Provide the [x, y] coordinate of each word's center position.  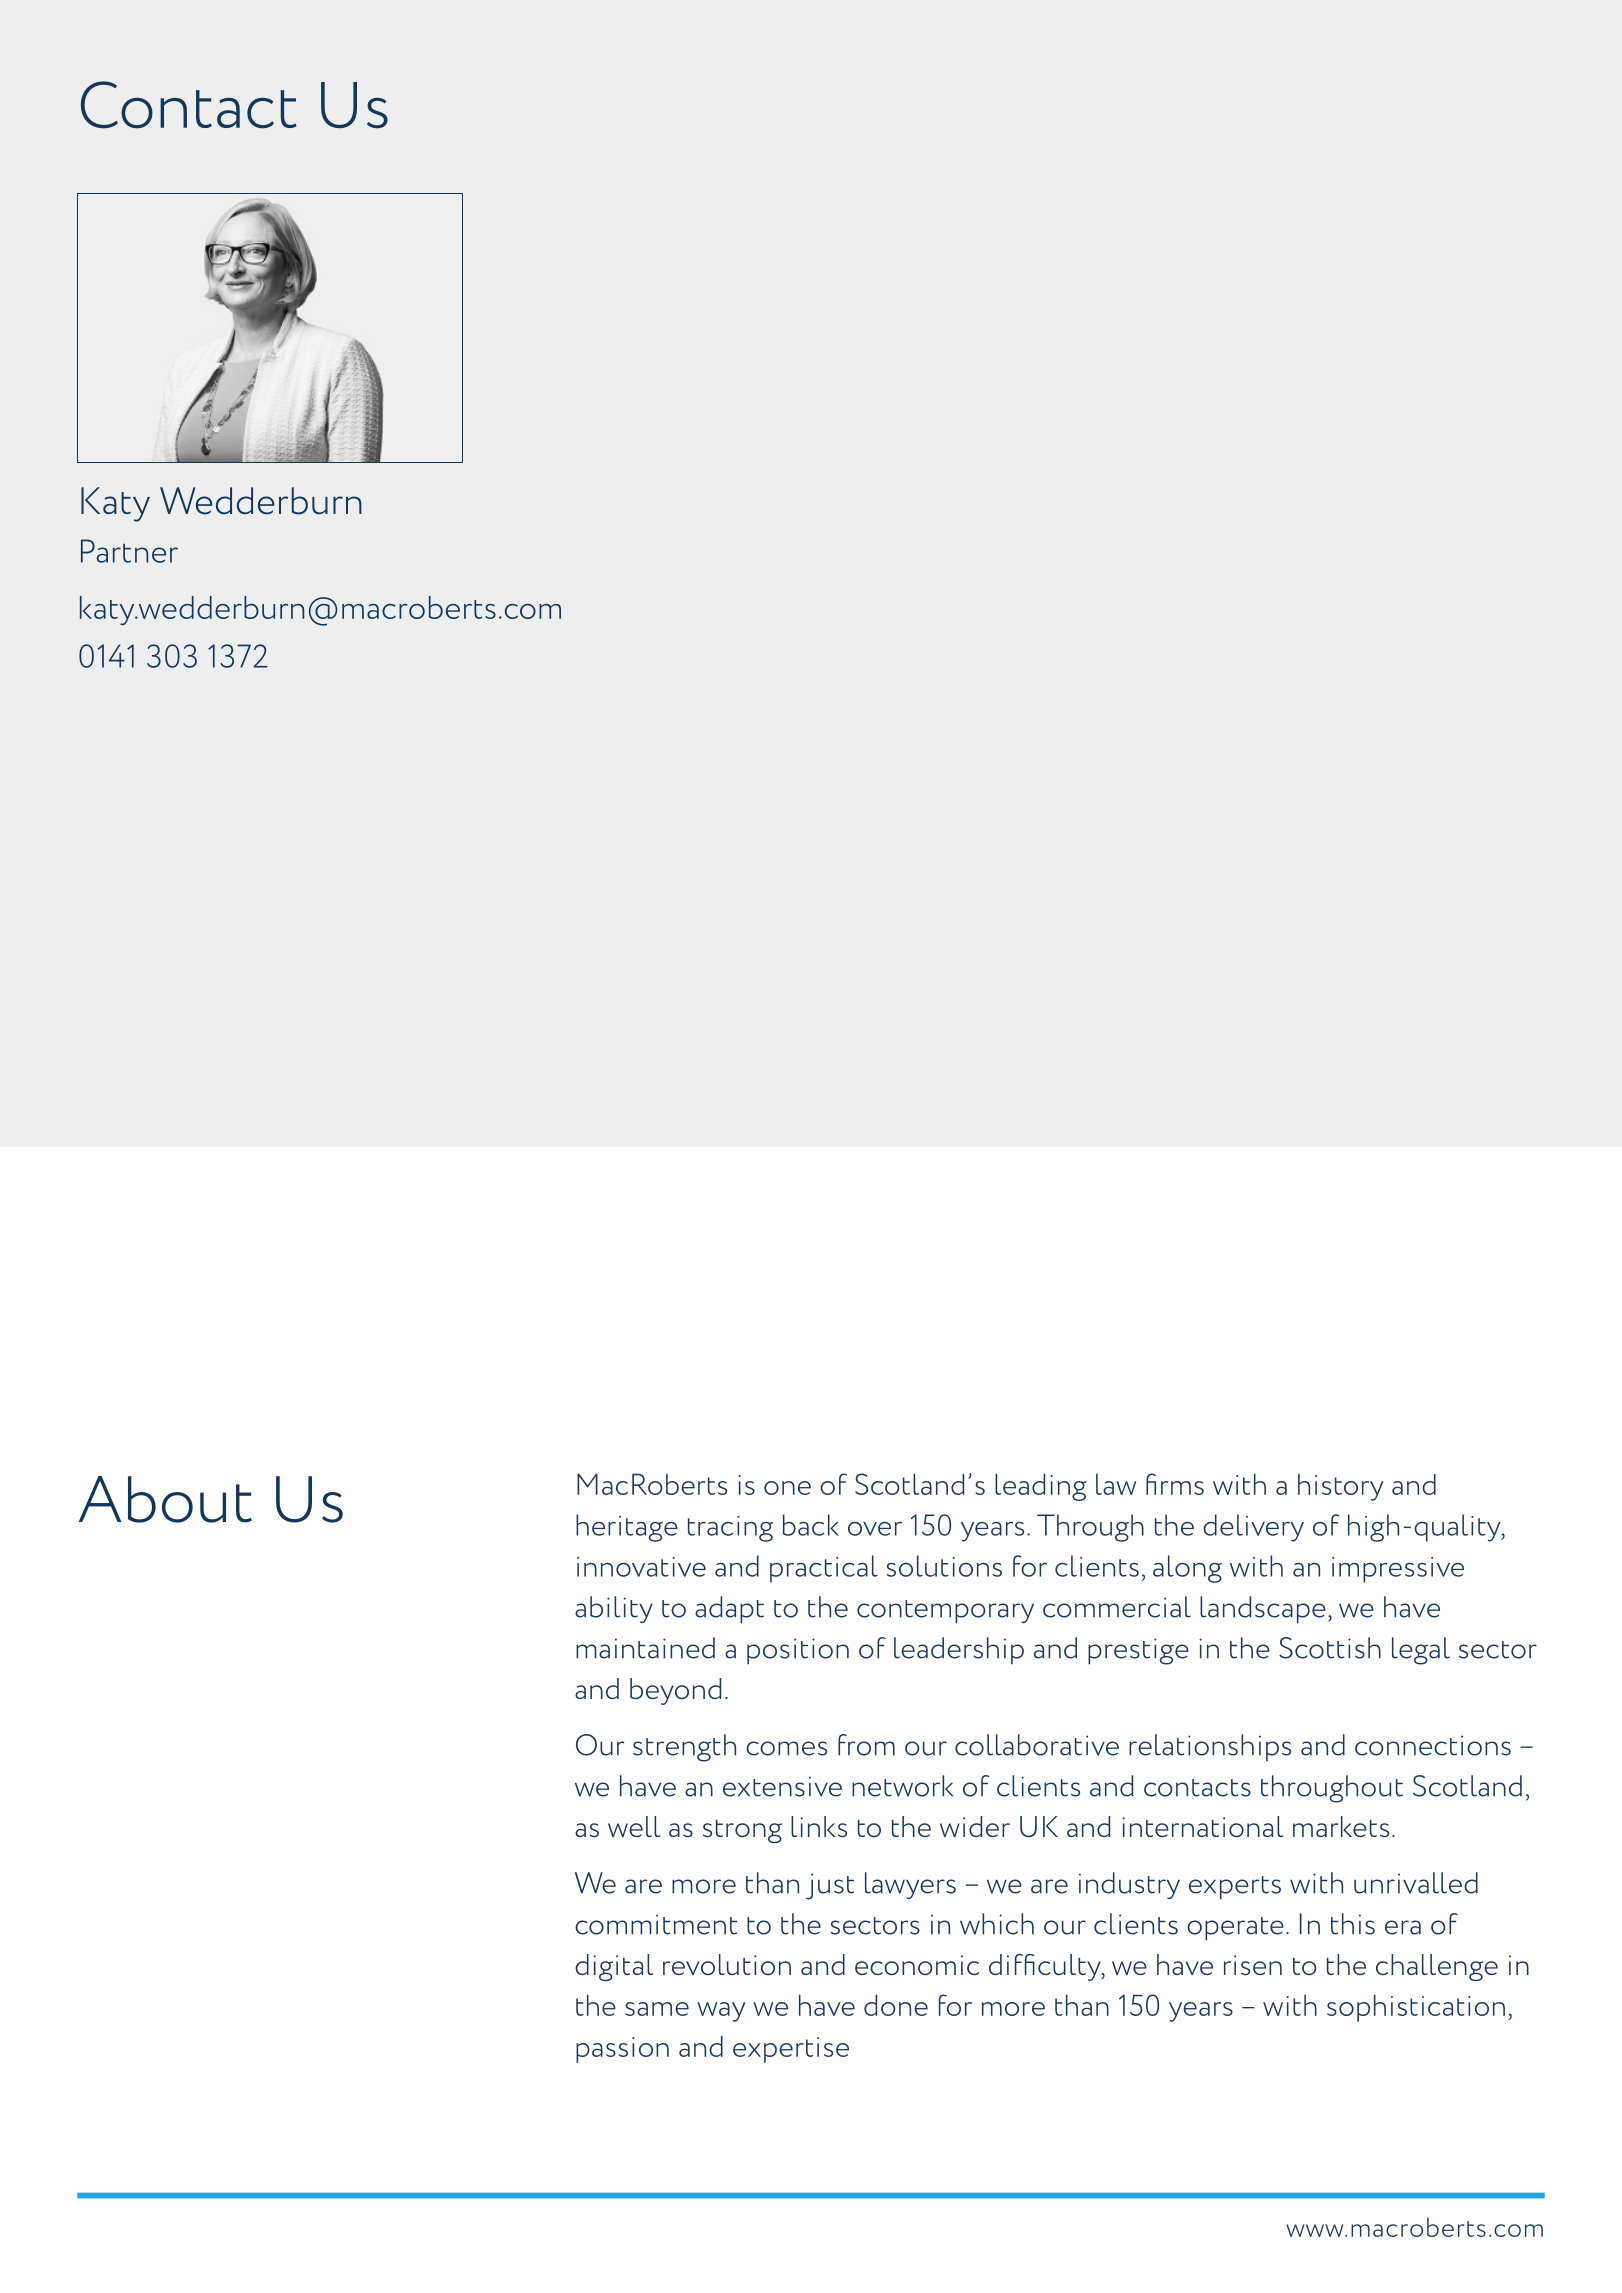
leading [1041, 1487]
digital [614, 1967]
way [721, 2012]
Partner [129, 551]
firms [1175, 1484]
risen [1253, 1965]
